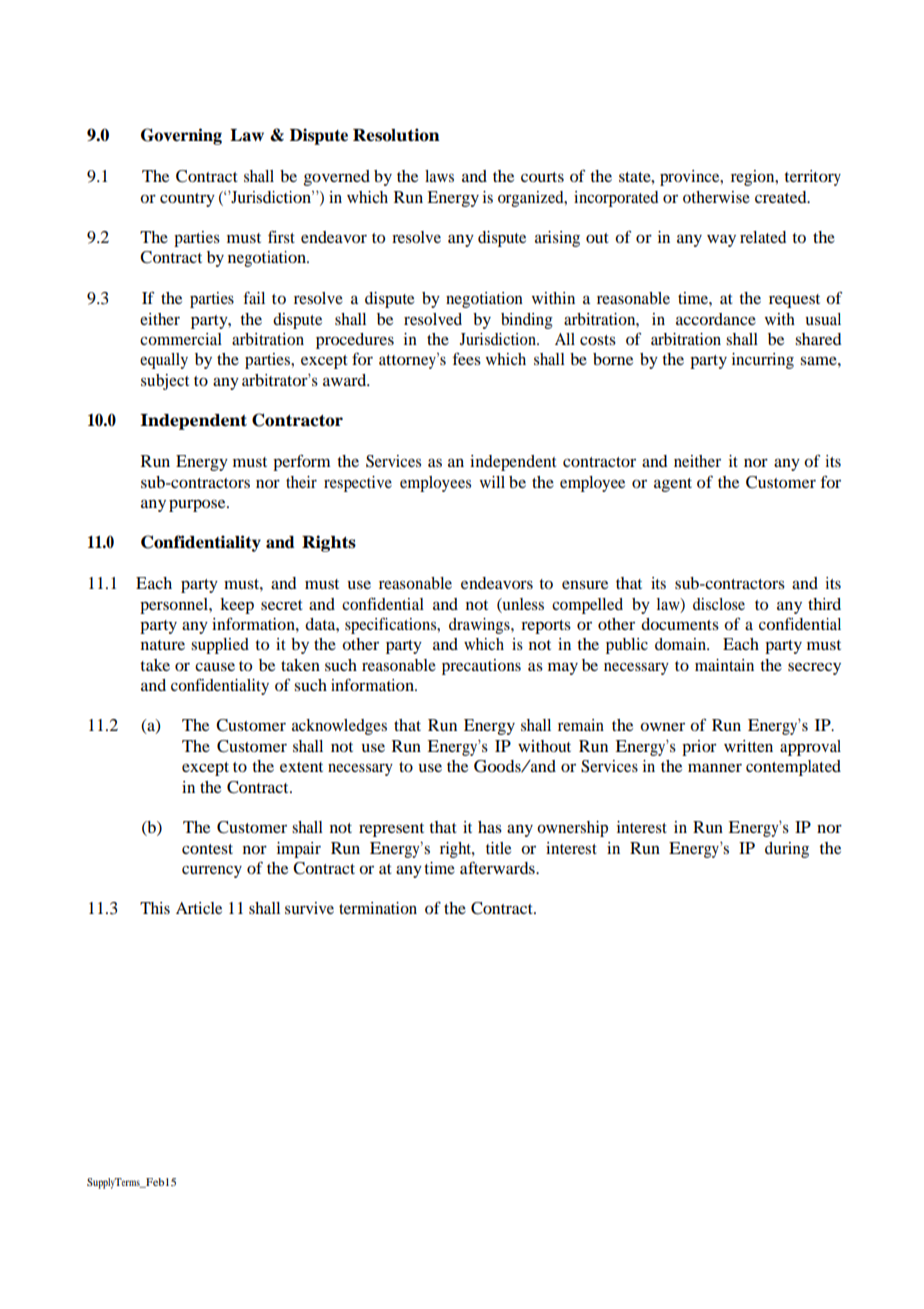 The image size is (924, 1309). I want to click on agent, so click(673, 485).
